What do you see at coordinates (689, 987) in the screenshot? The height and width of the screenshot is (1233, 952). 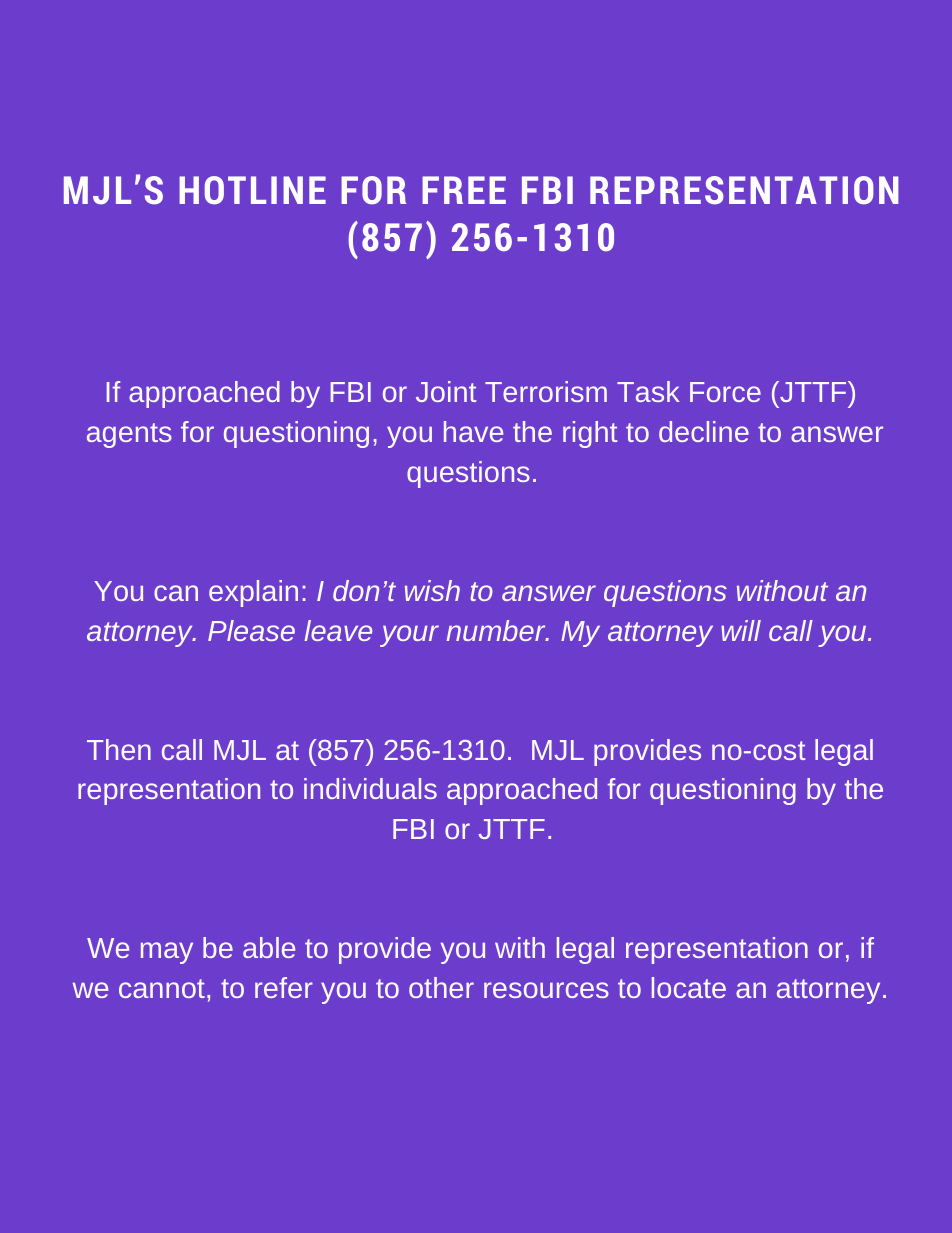 I see `locate` at bounding box center [689, 987].
